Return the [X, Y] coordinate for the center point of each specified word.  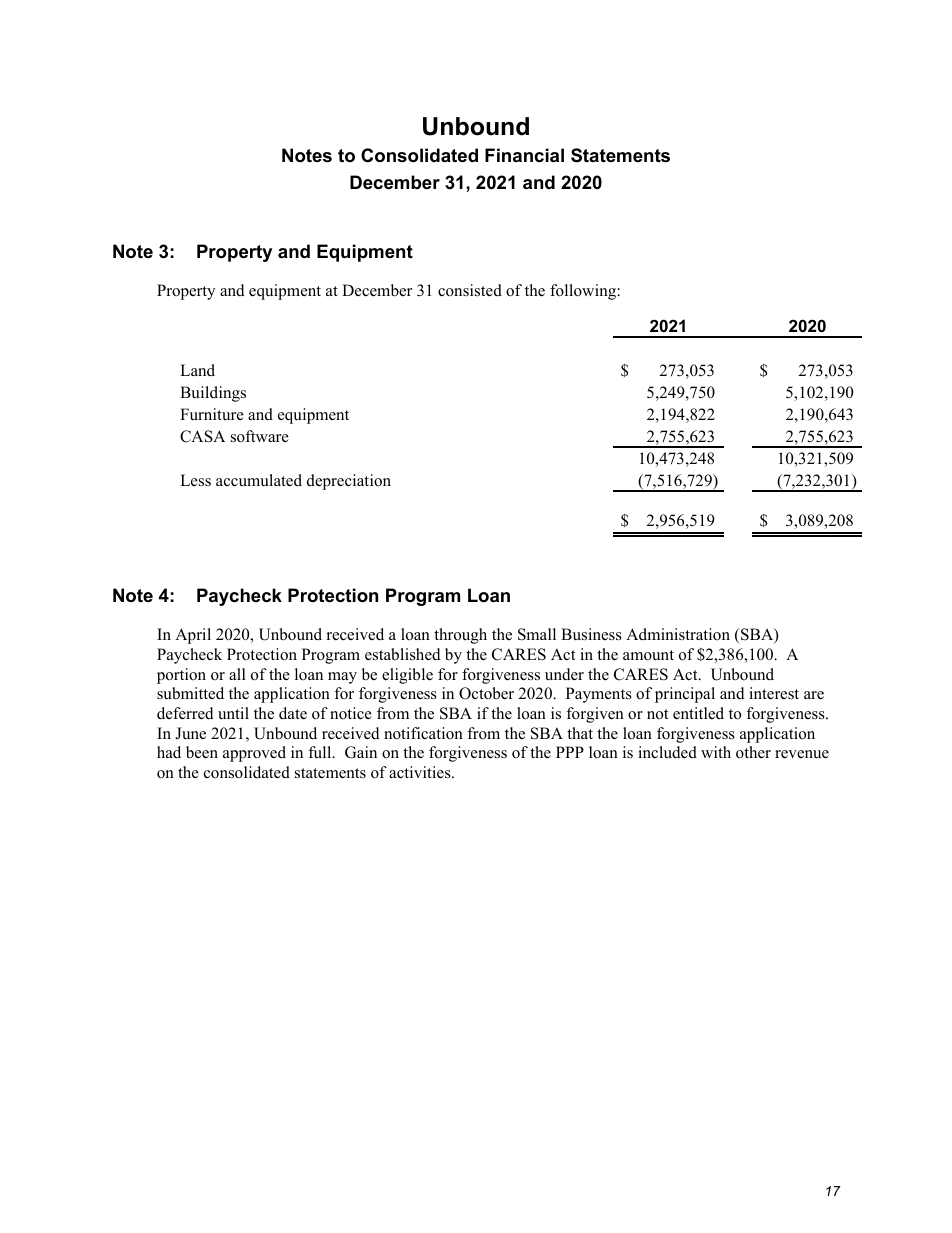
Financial [524, 155]
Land [197, 370]
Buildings [213, 394]
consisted [470, 290]
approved [254, 754]
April [193, 636]
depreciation [349, 482]
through [460, 636]
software [260, 436]
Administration [678, 634]
